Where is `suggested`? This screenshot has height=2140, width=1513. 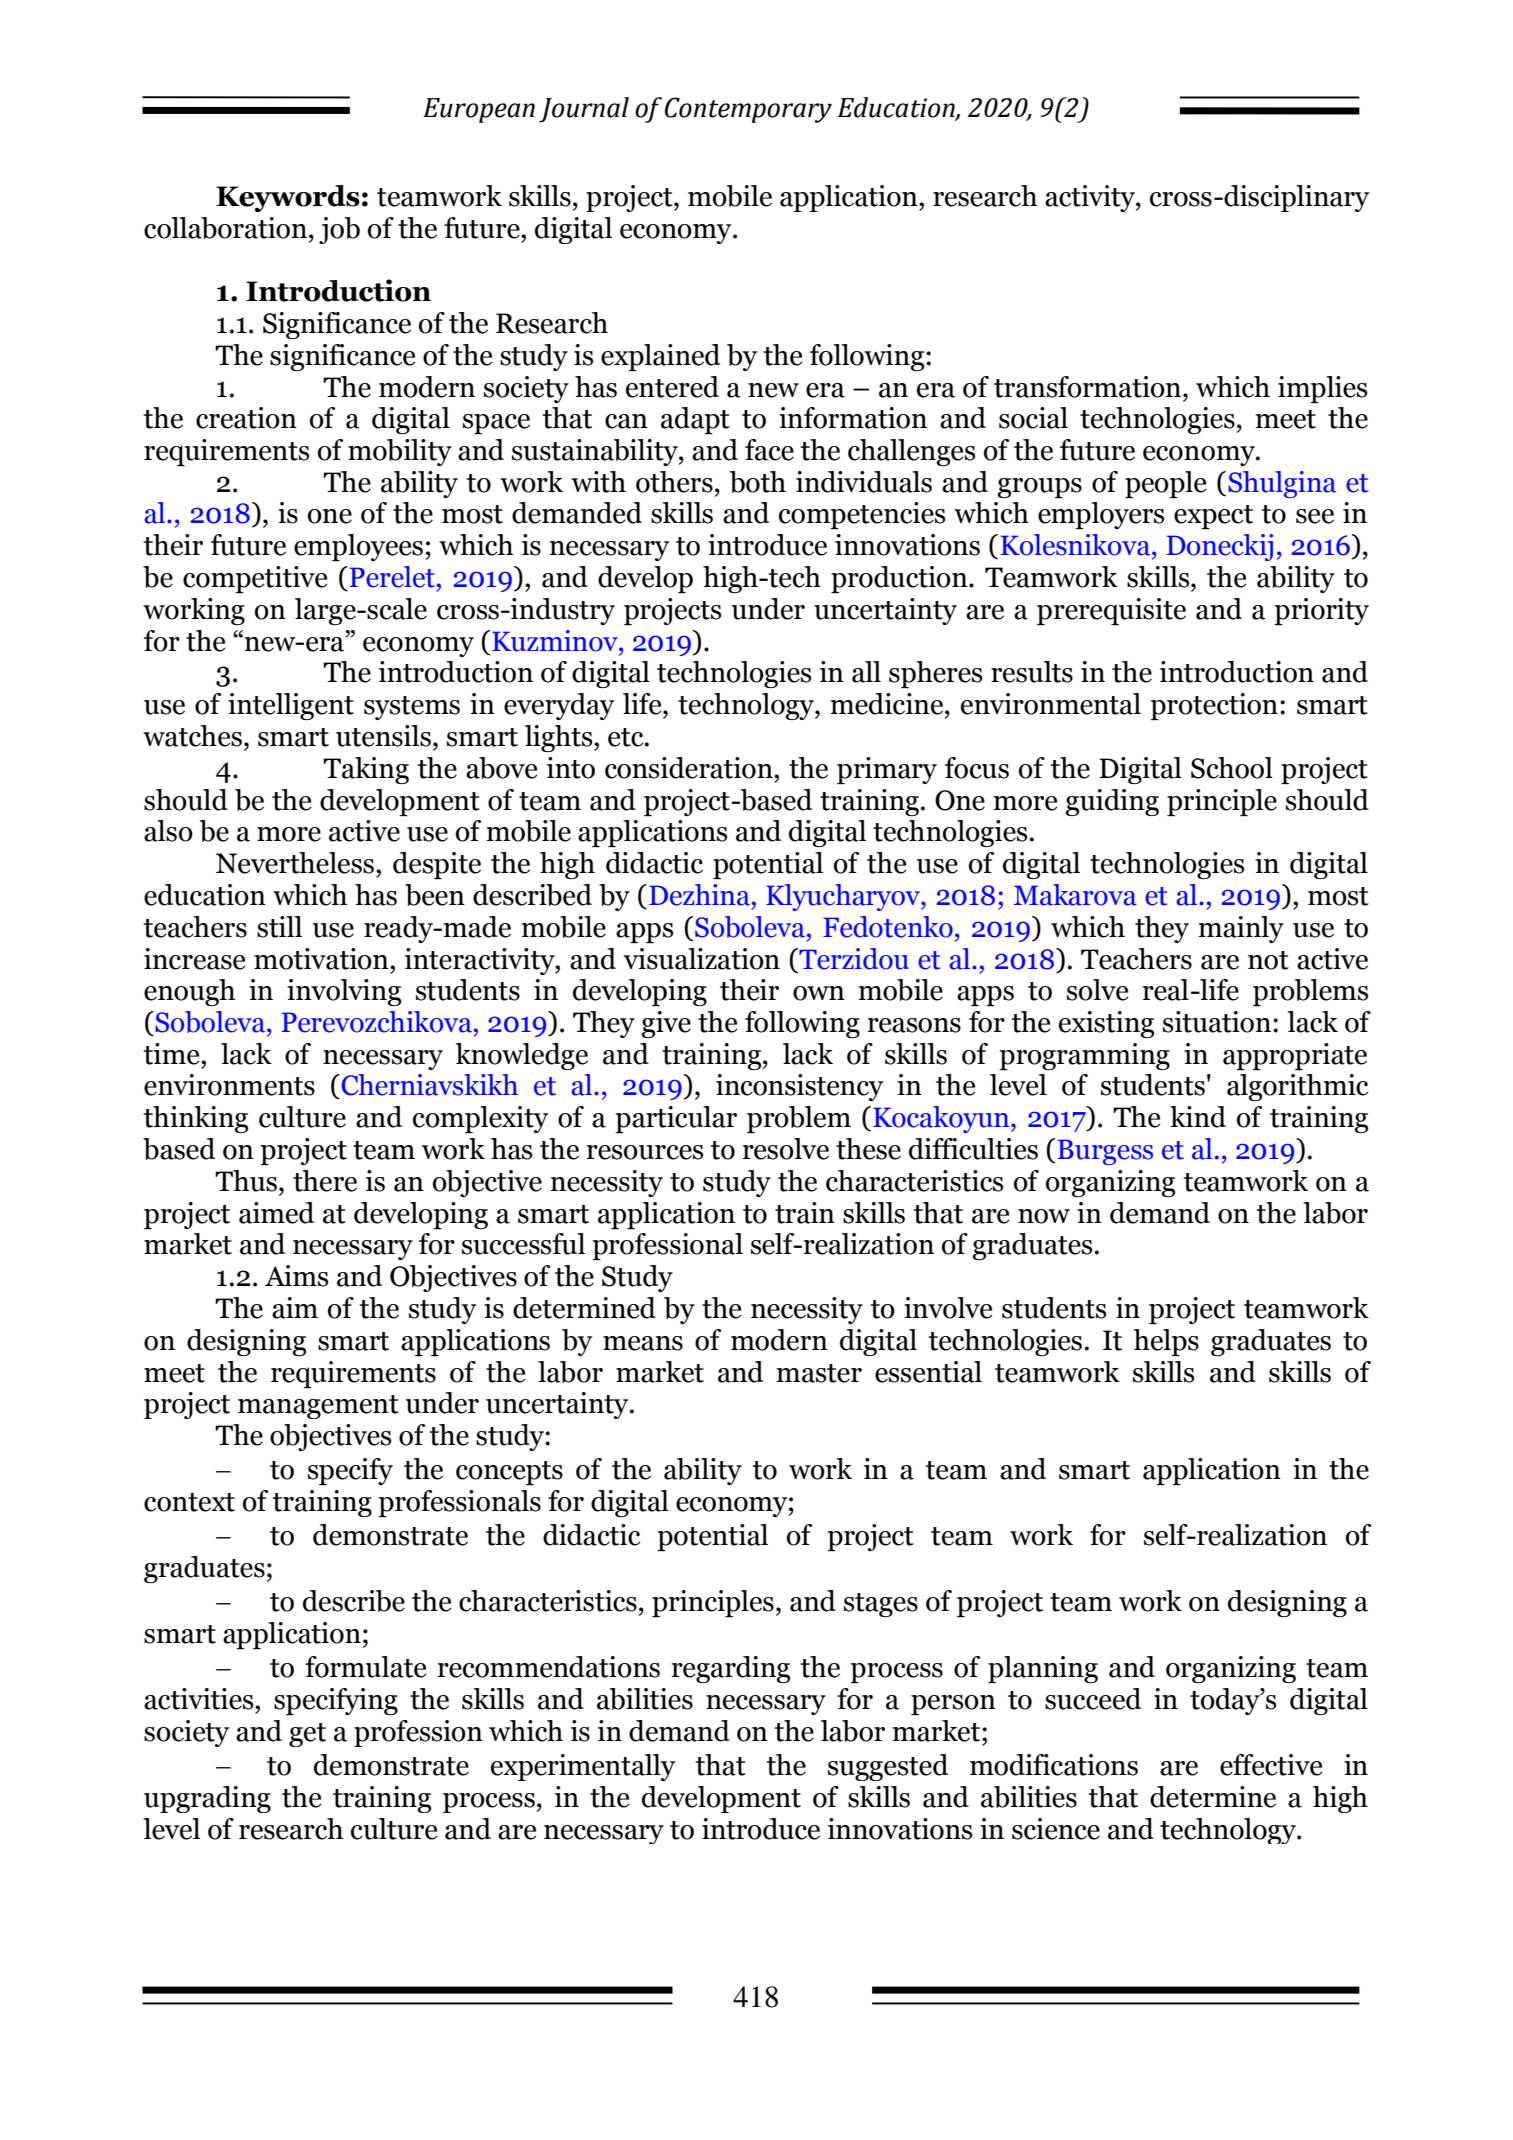 suggested is located at coordinates (888, 1767).
